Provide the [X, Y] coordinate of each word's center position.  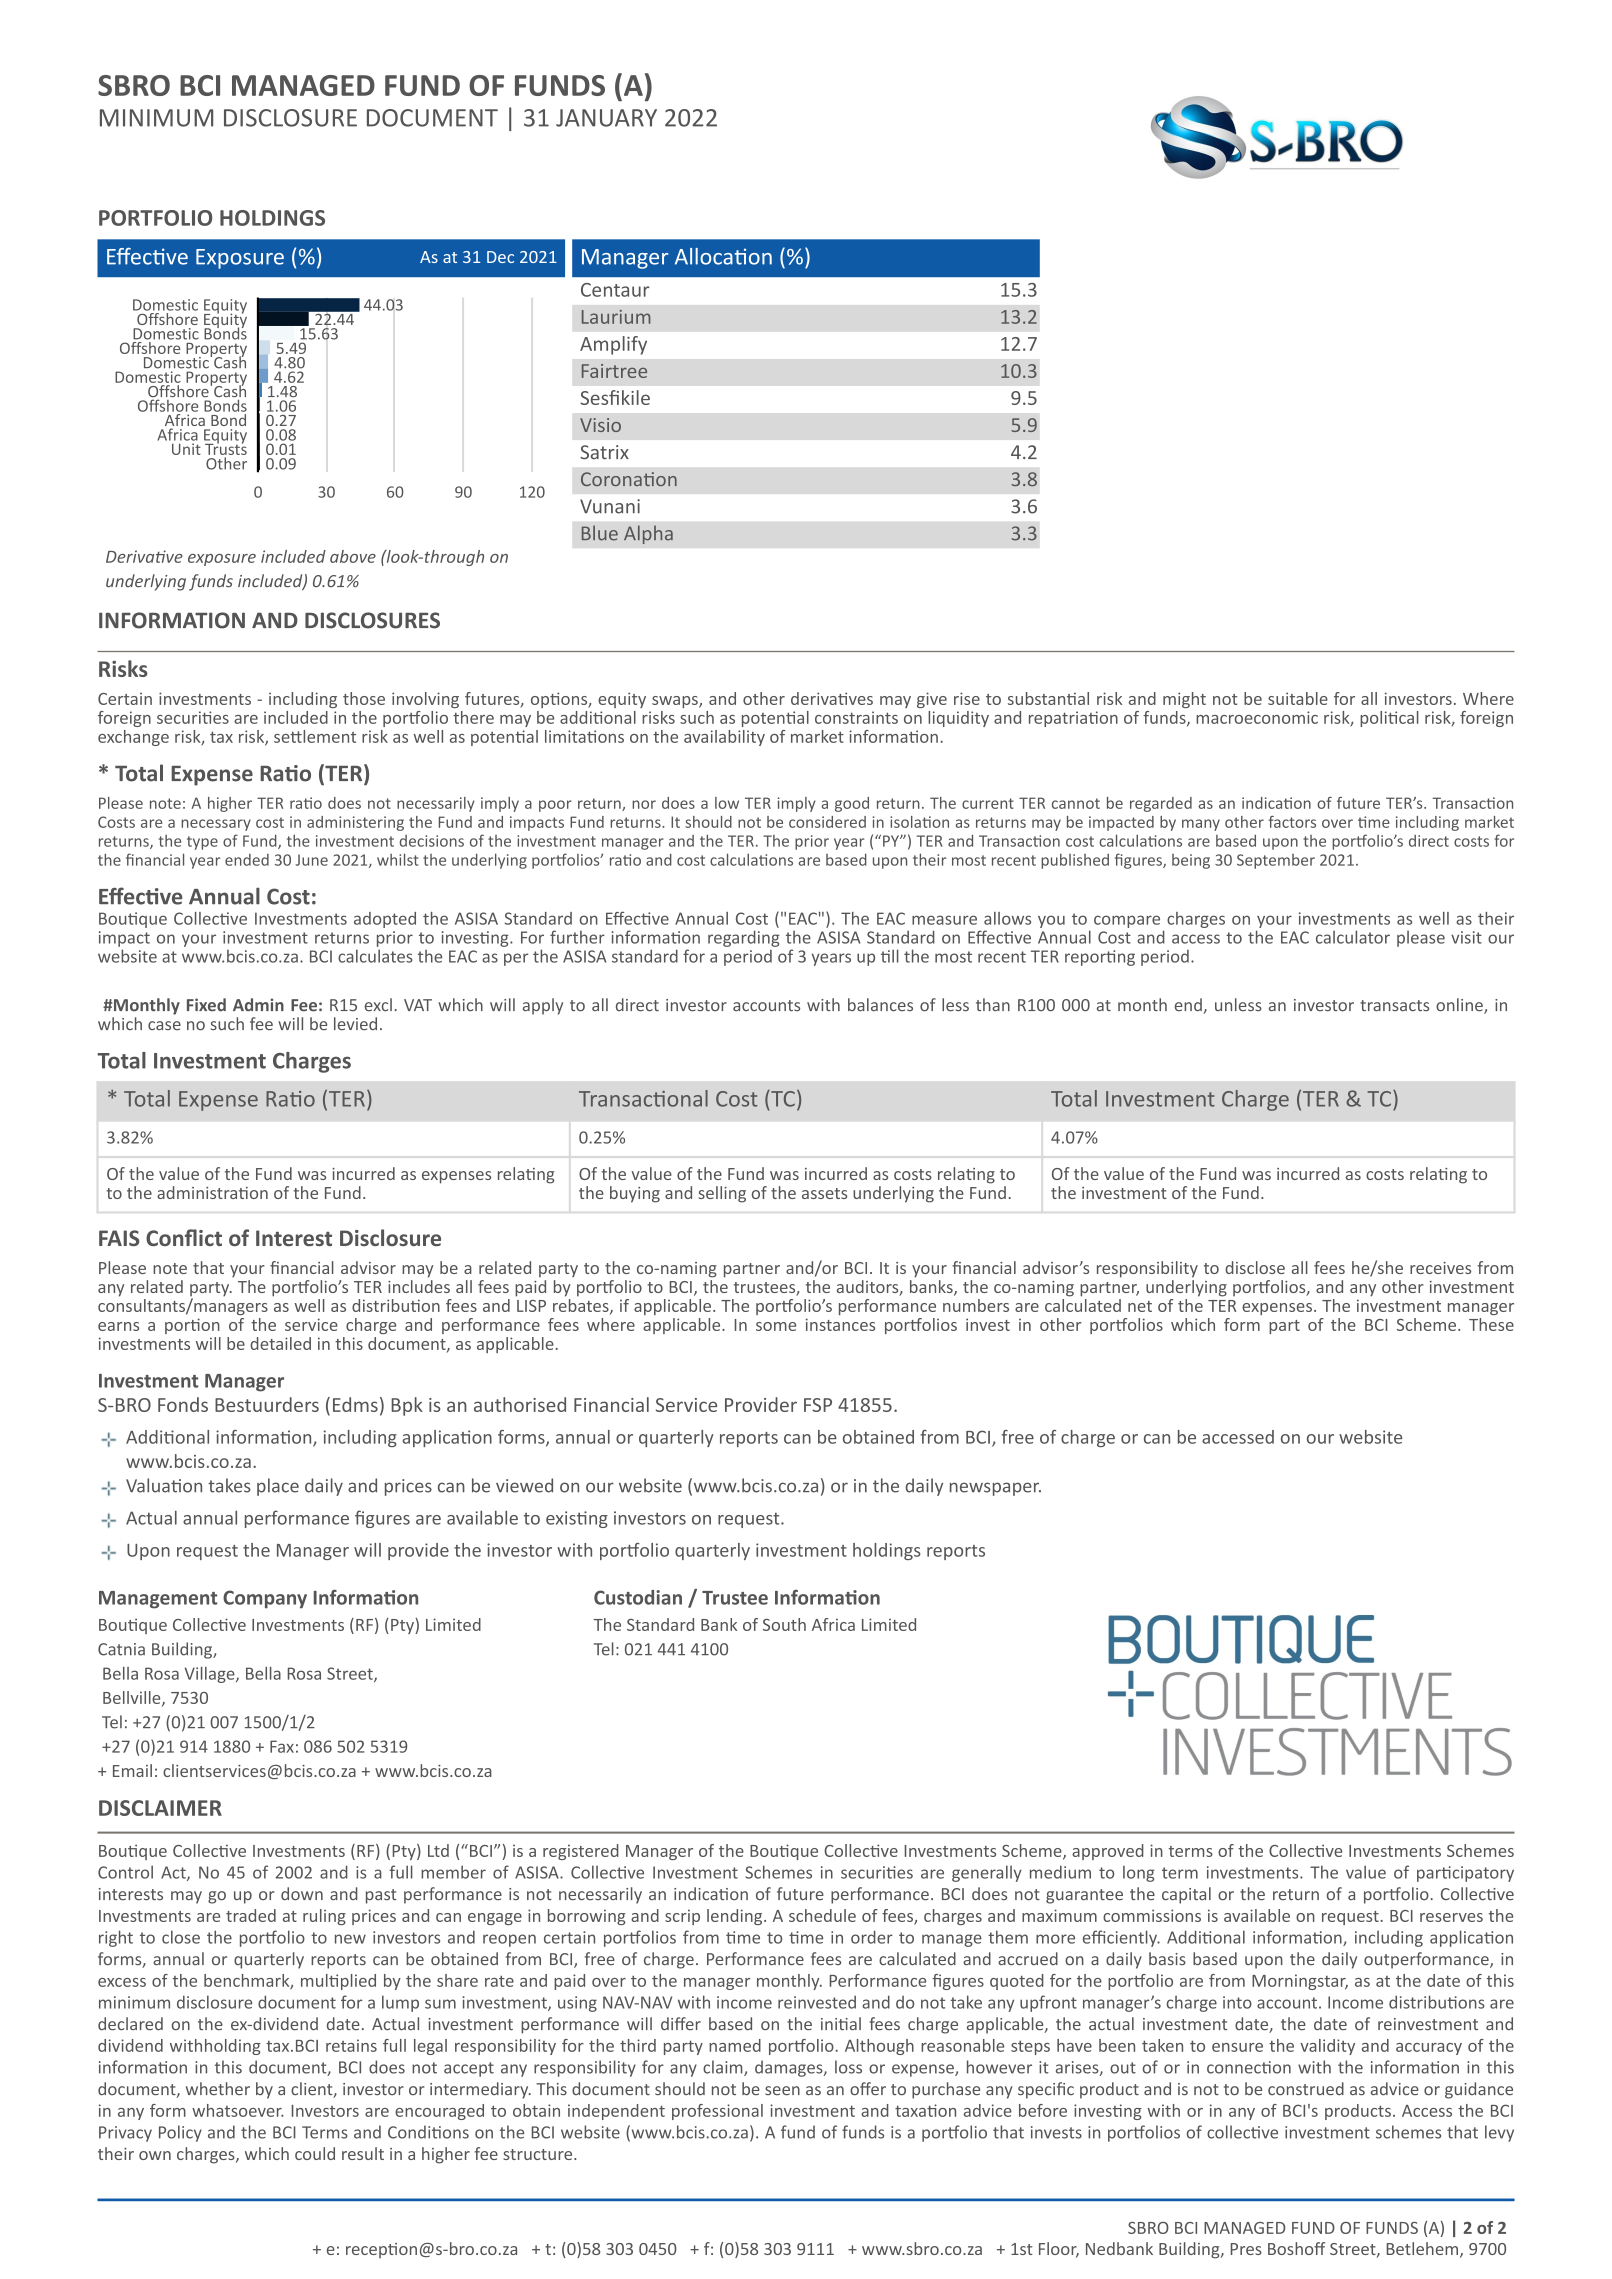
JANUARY [606, 118]
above [353, 556]
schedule [822, 1915]
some [776, 1326]
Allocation [723, 256]
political [1389, 719]
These [1491, 1324]
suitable [1298, 698]
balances [880, 1004]
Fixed [206, 1005]
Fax [282, 1746]
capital [1186, 1895]
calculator [1353, 937]
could [315, 2153]
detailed [280, 1343]
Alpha [648, 534]
